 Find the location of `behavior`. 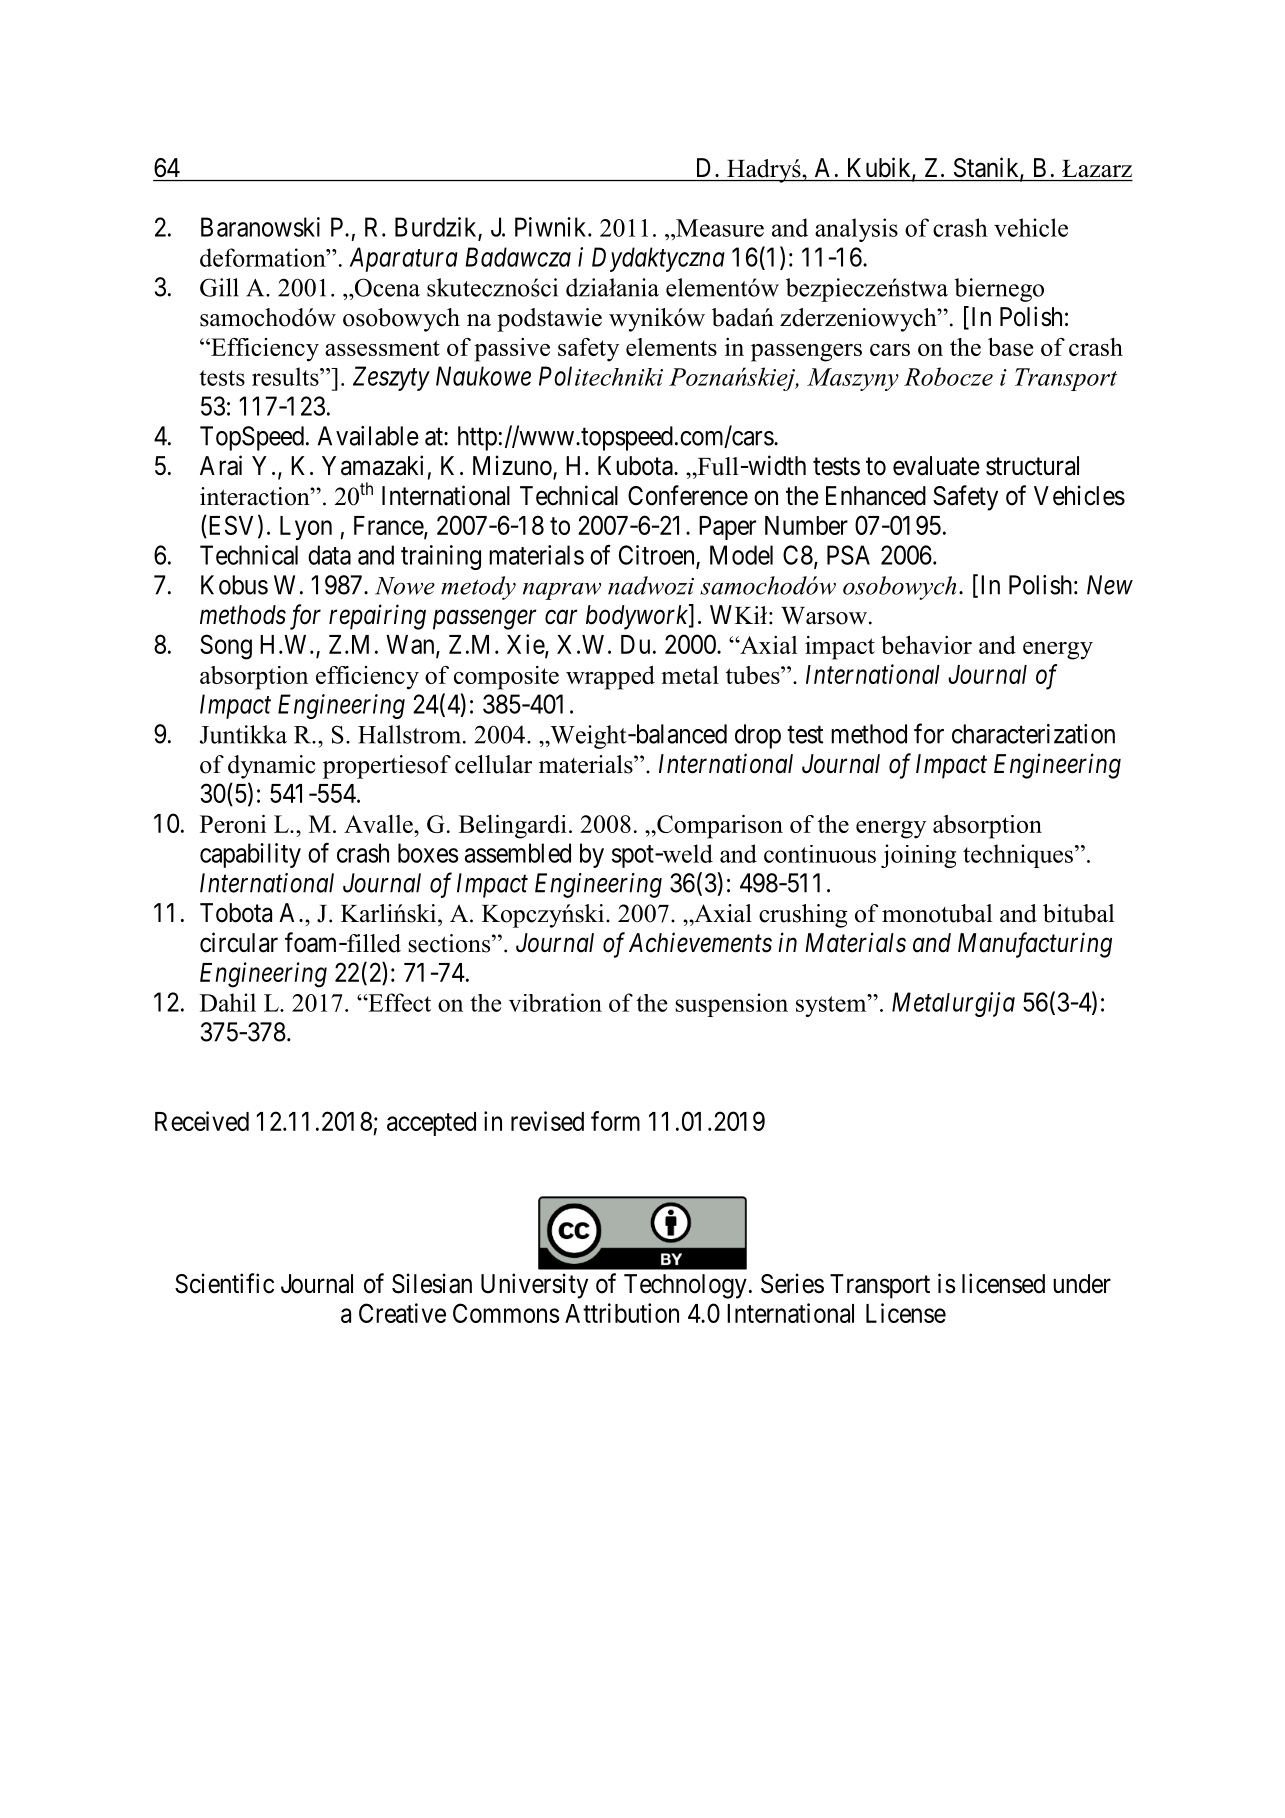

behavior is located at coordinates (926, 644).
